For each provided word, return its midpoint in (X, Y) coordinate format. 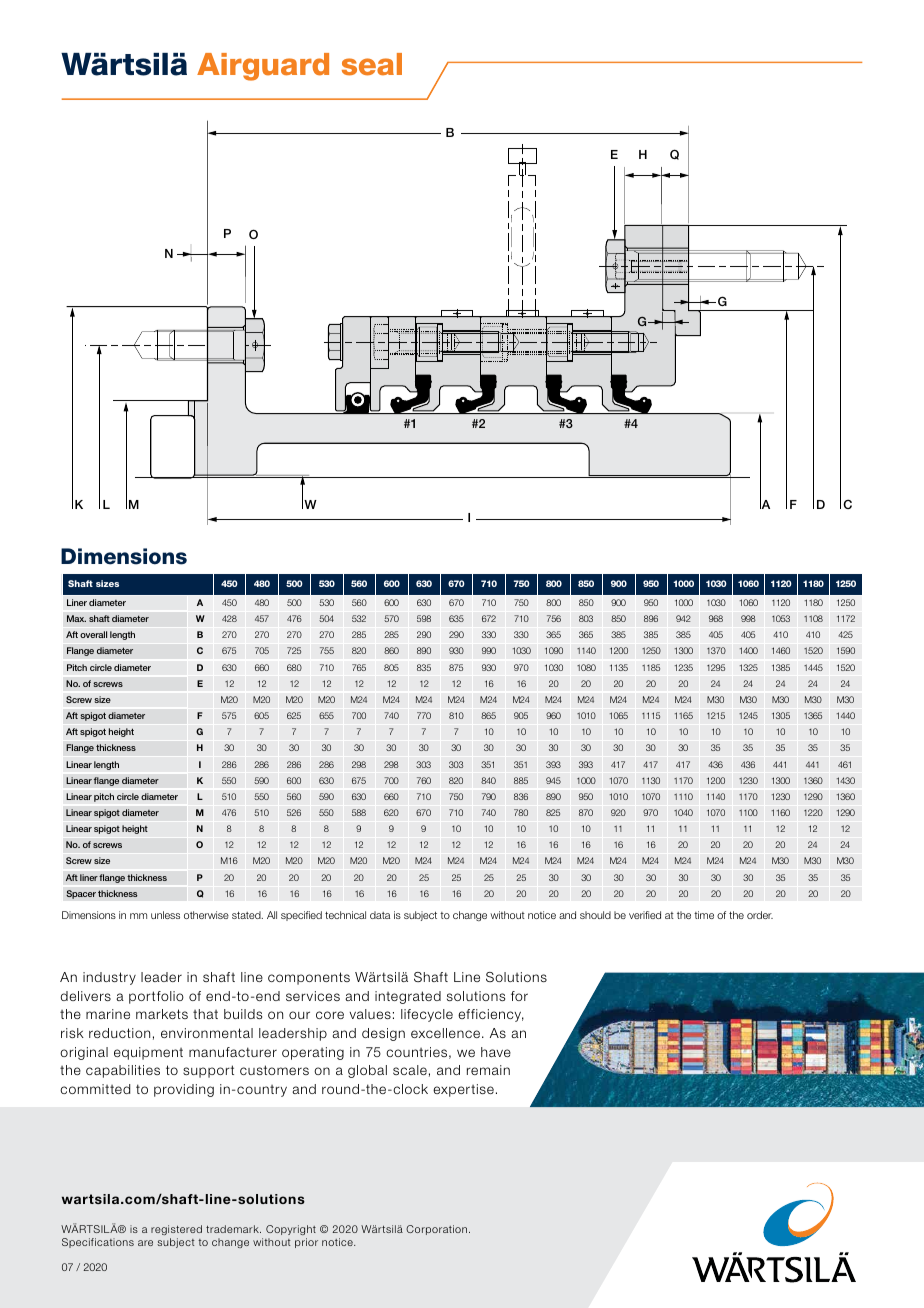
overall (93, 634)
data (380, 915)
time (704, 915)
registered (176, 1232)
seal (372, 64)
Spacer (81, 894)
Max (76, 618)
